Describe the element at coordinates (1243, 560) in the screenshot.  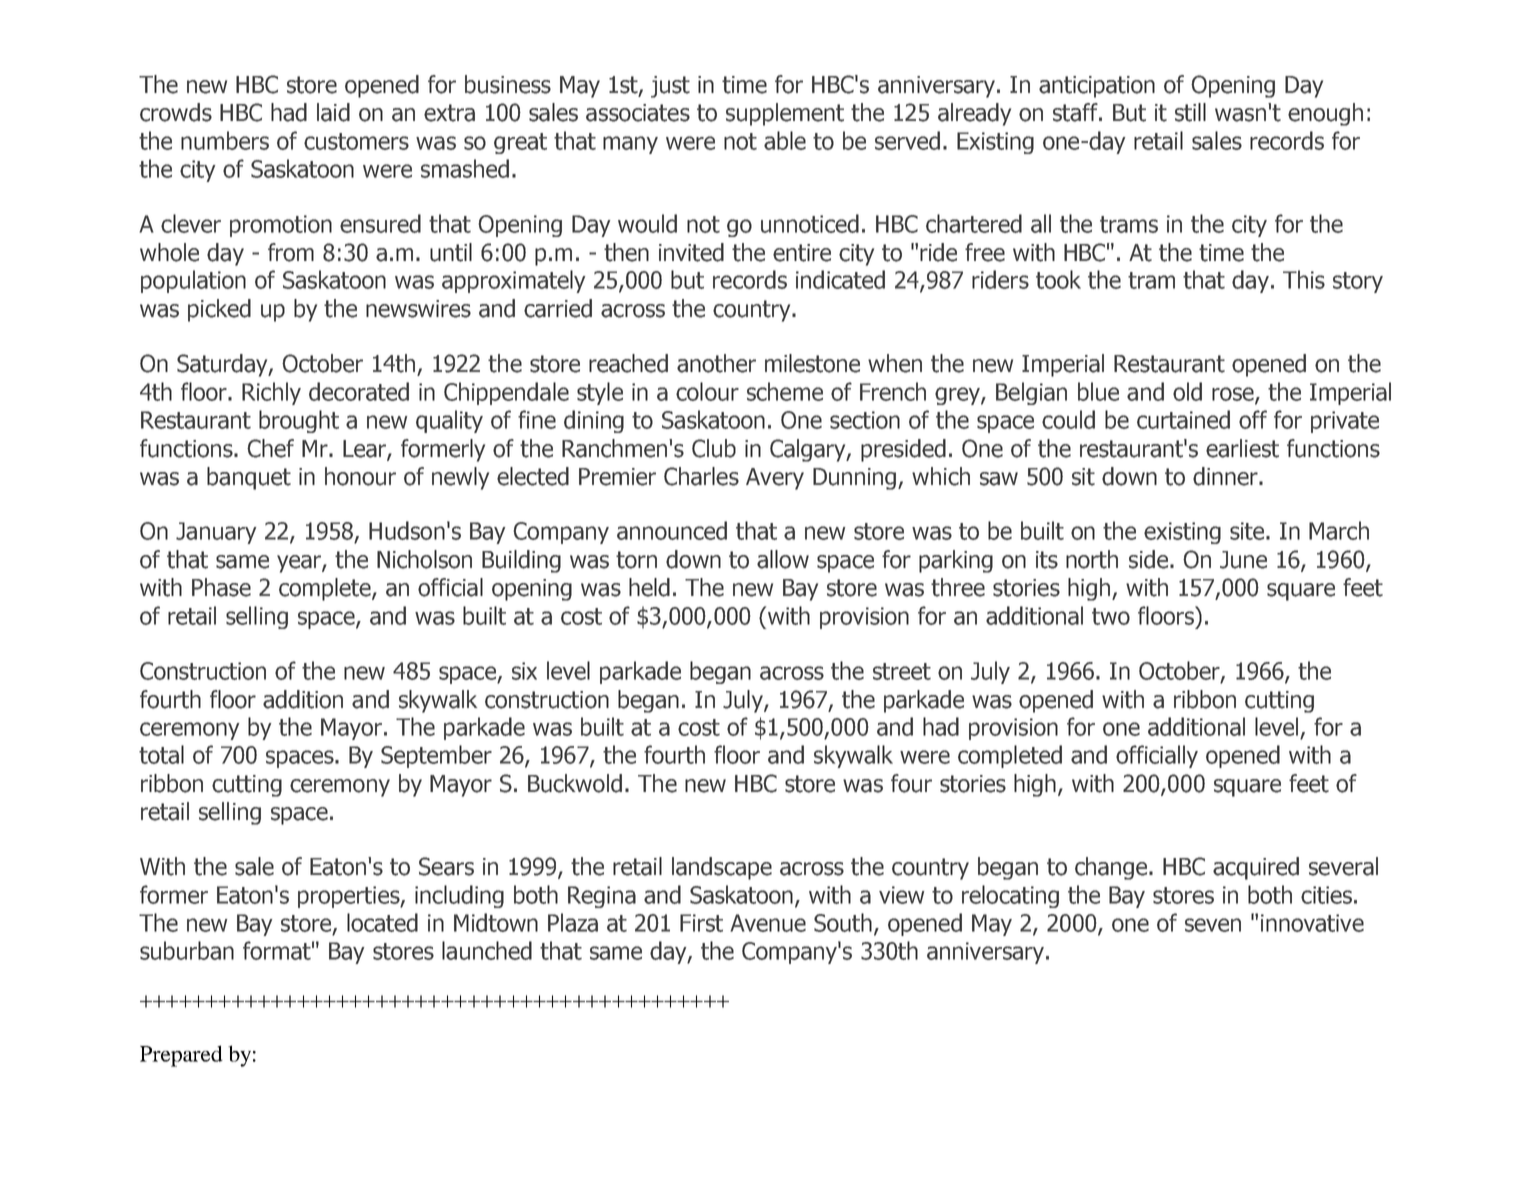
I see `June` at that location.
